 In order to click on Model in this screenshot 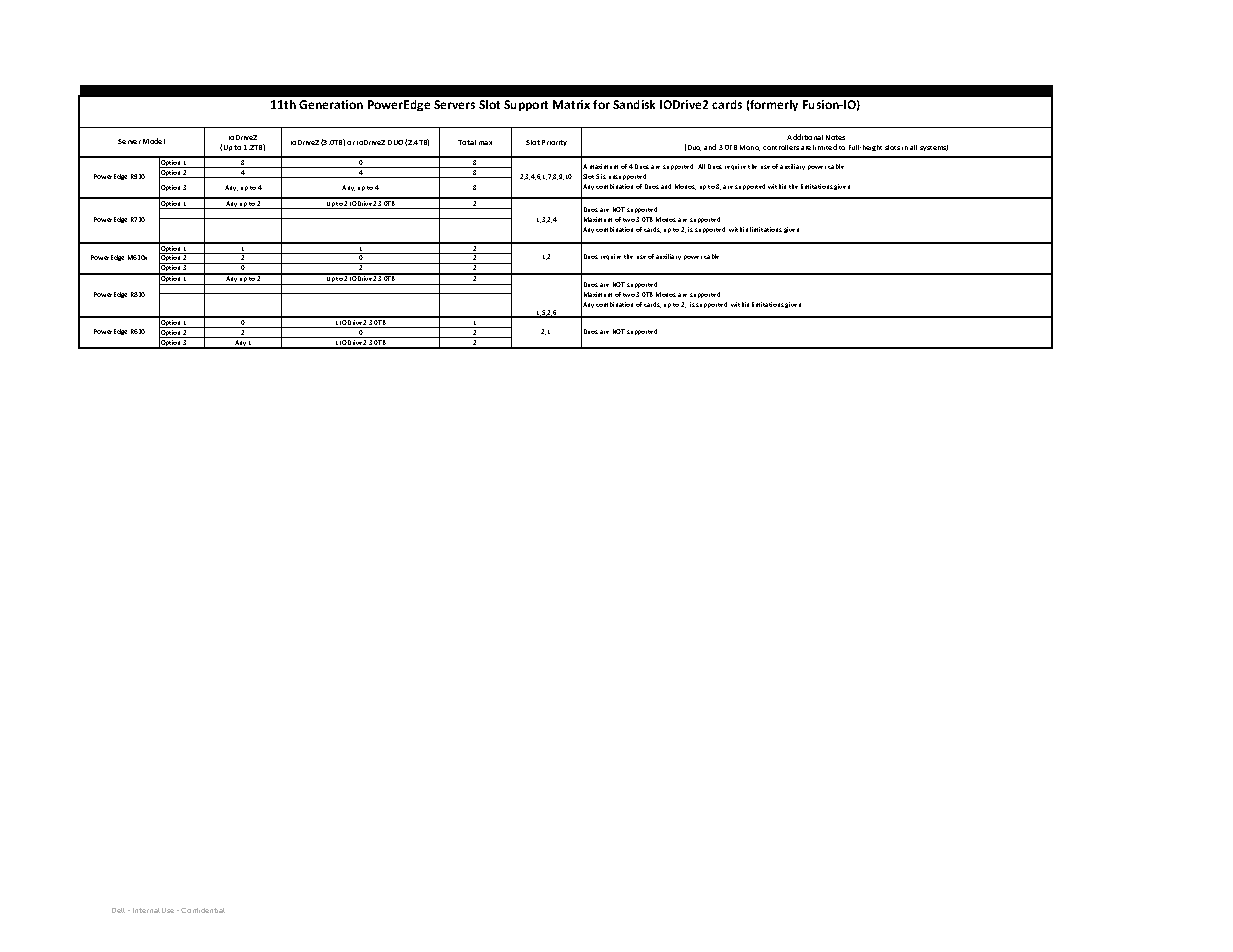, I will do `click(154, 141)`.
